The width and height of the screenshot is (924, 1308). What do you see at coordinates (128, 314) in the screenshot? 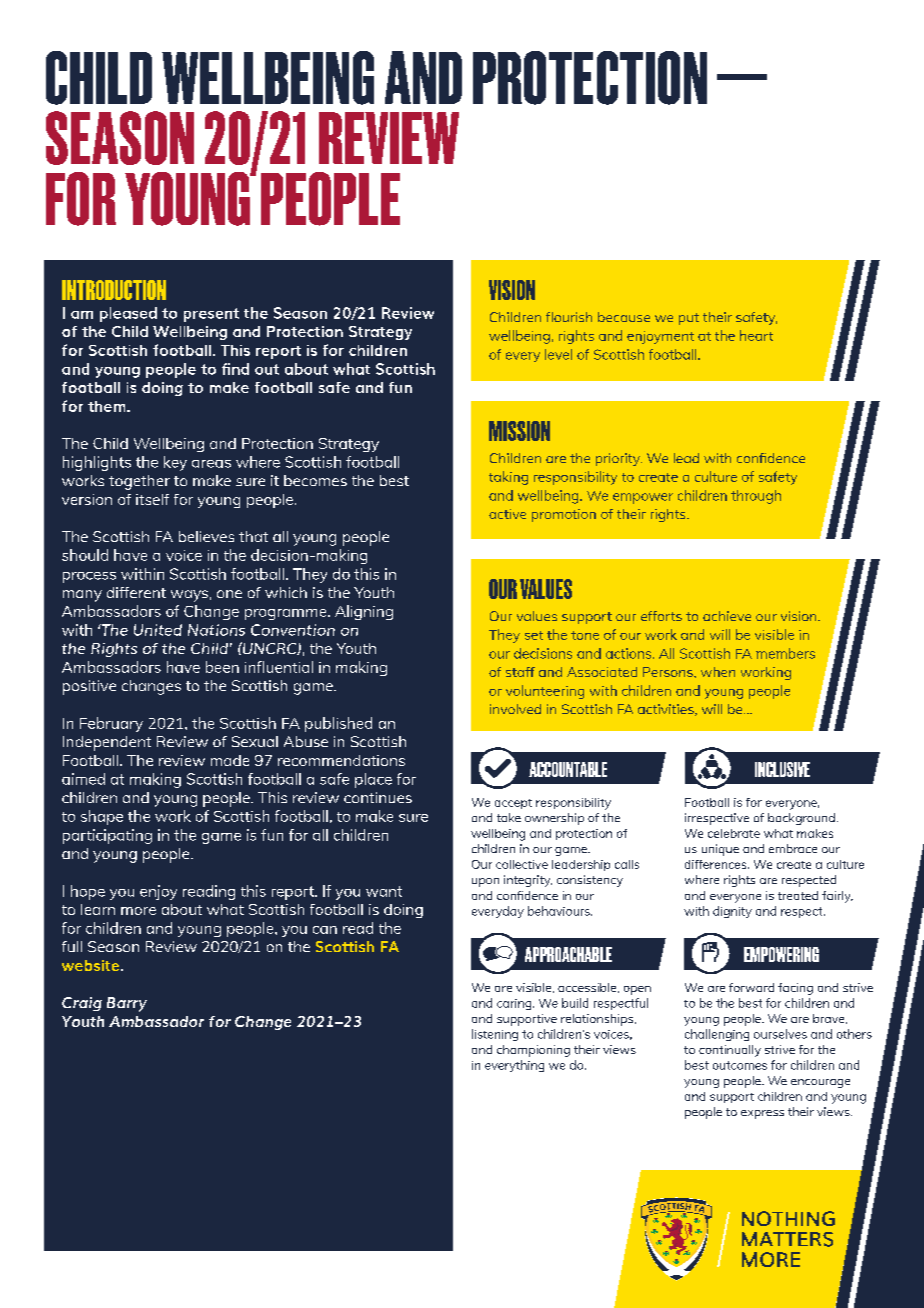
I see `pleased` at bounding box center [128, 314].
